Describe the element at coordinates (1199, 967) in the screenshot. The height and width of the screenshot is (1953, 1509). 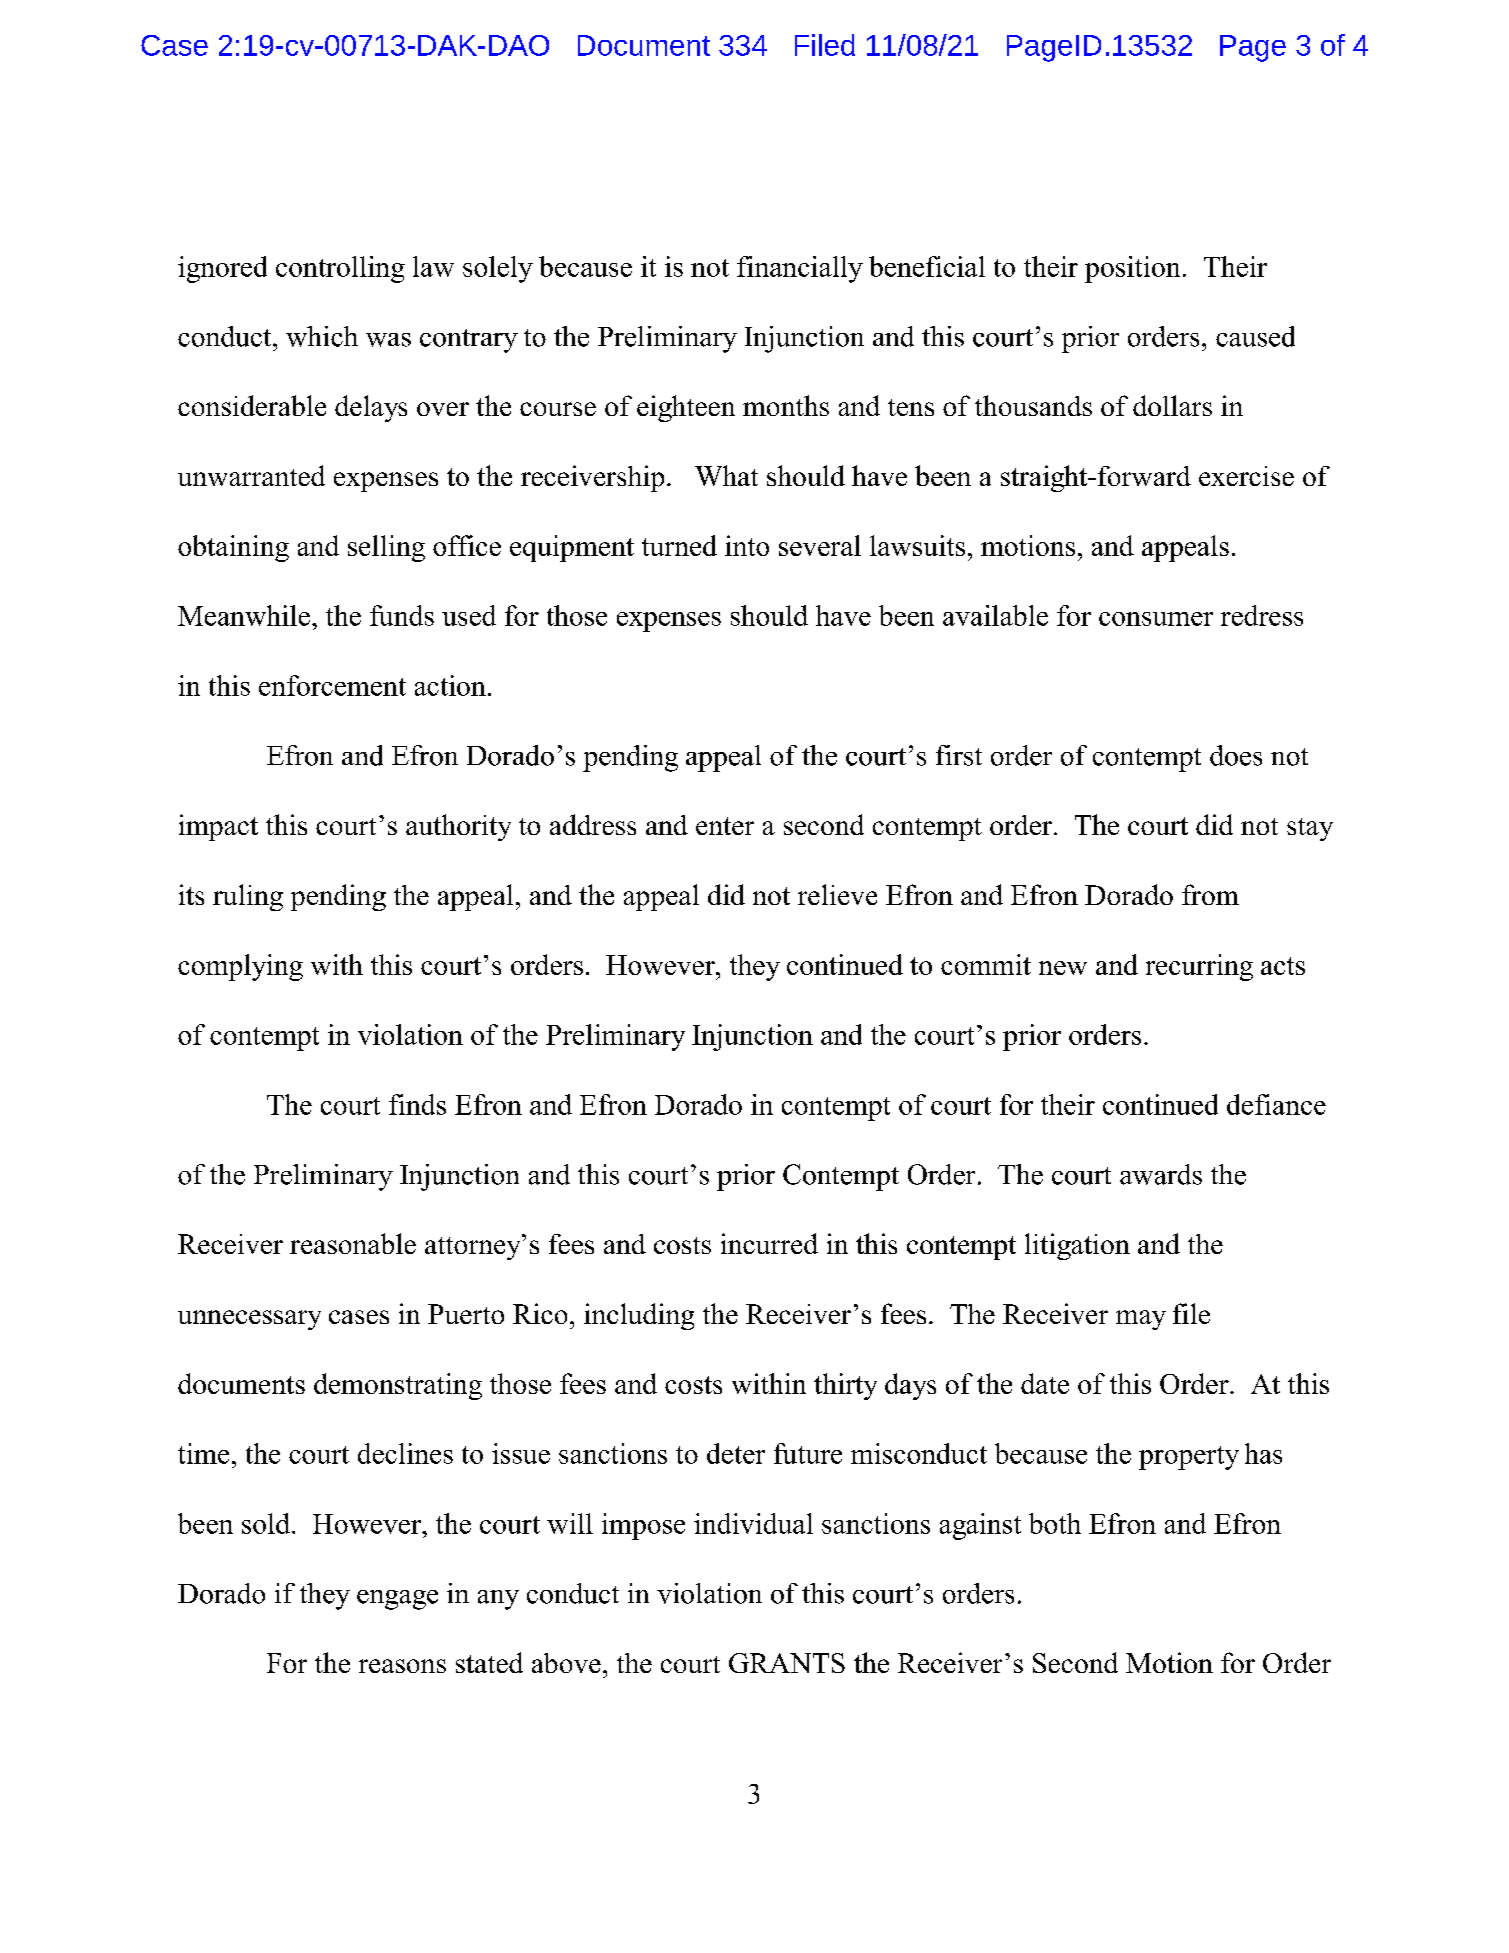
I see `recurring` at that location.
